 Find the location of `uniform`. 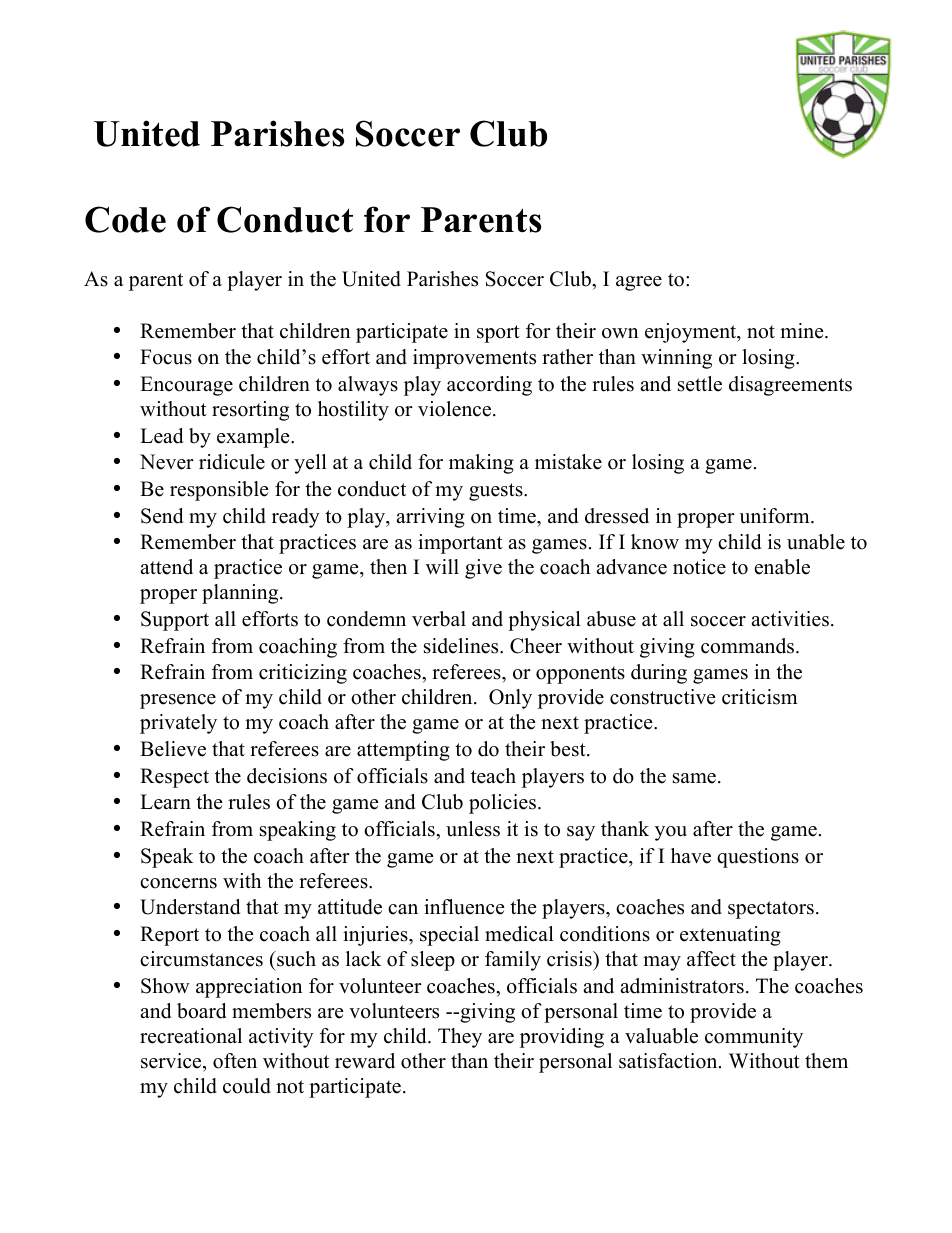

uniform is located at coordinates (775, 516).
